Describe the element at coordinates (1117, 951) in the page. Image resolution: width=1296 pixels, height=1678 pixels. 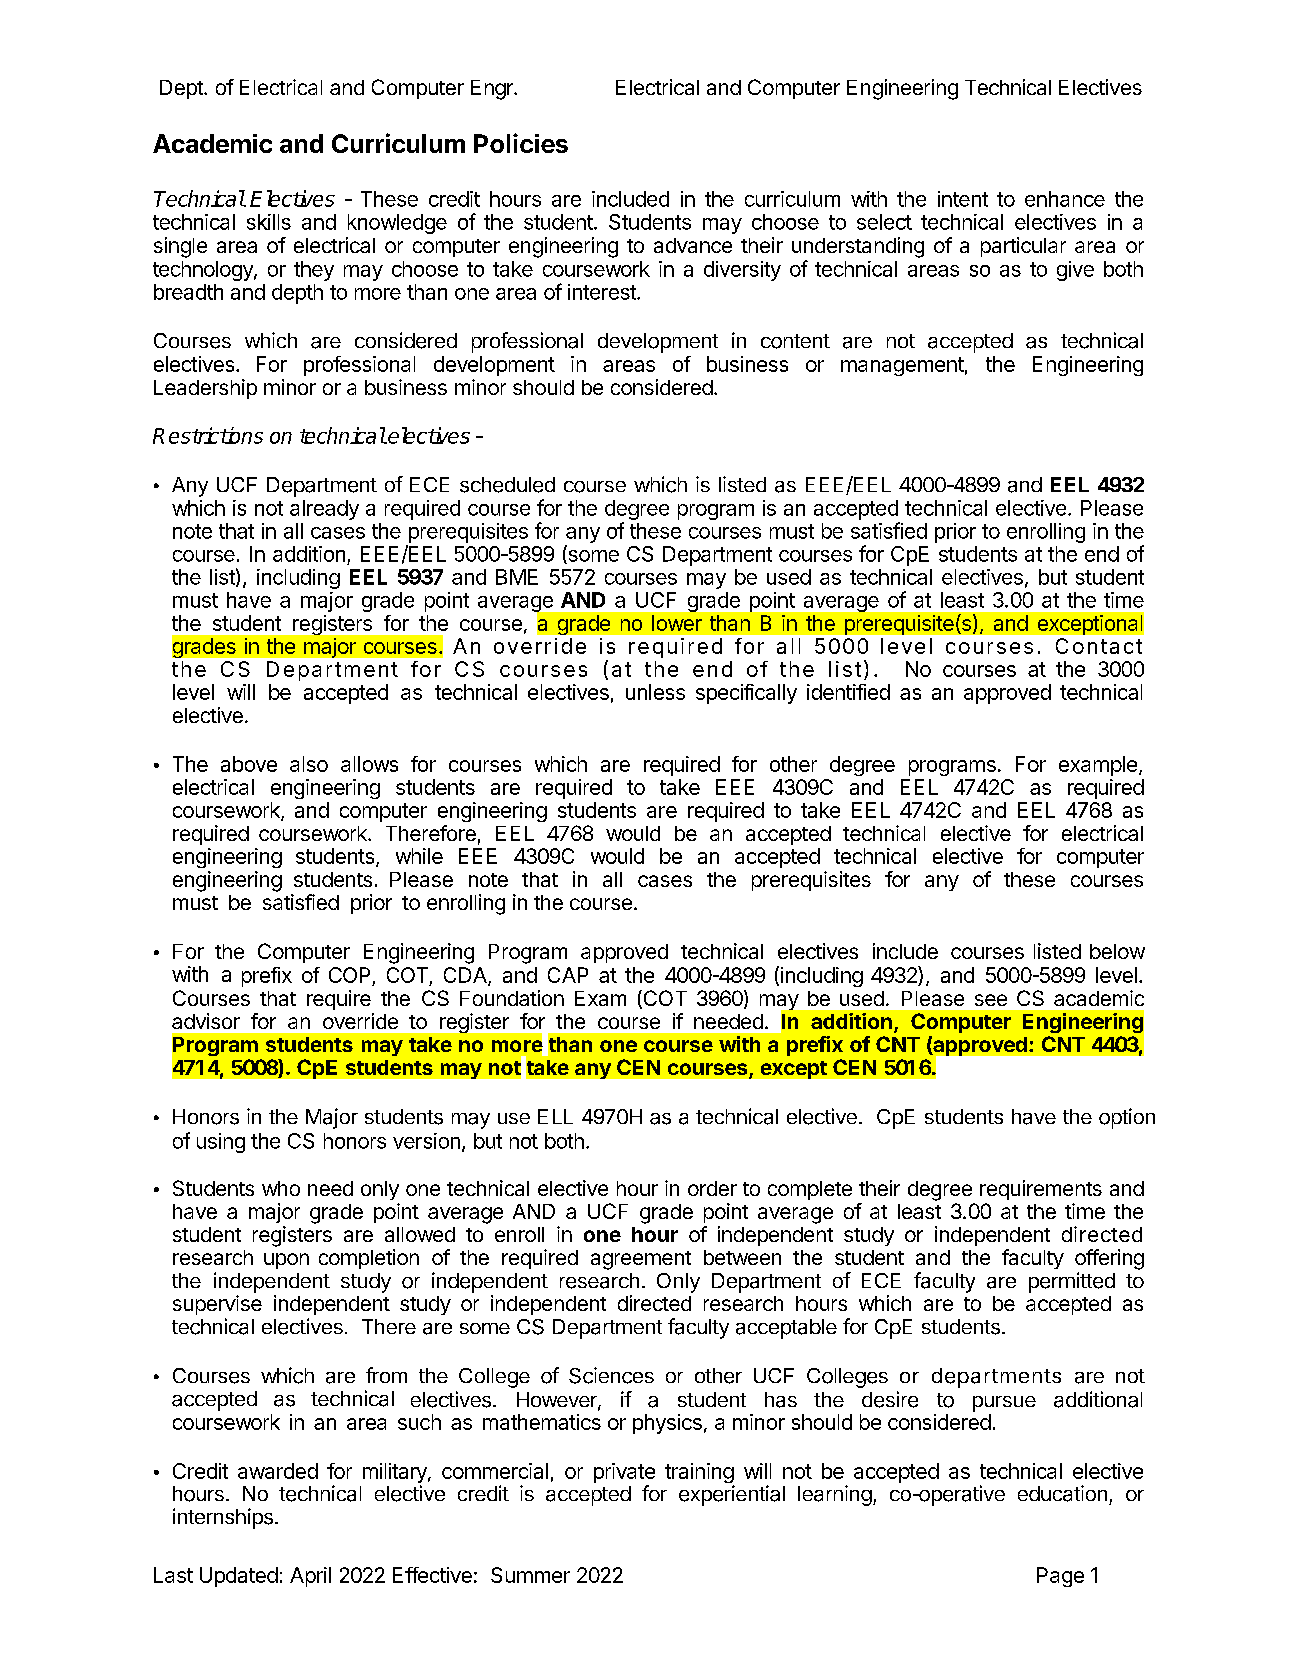
I see `below` at that location.
